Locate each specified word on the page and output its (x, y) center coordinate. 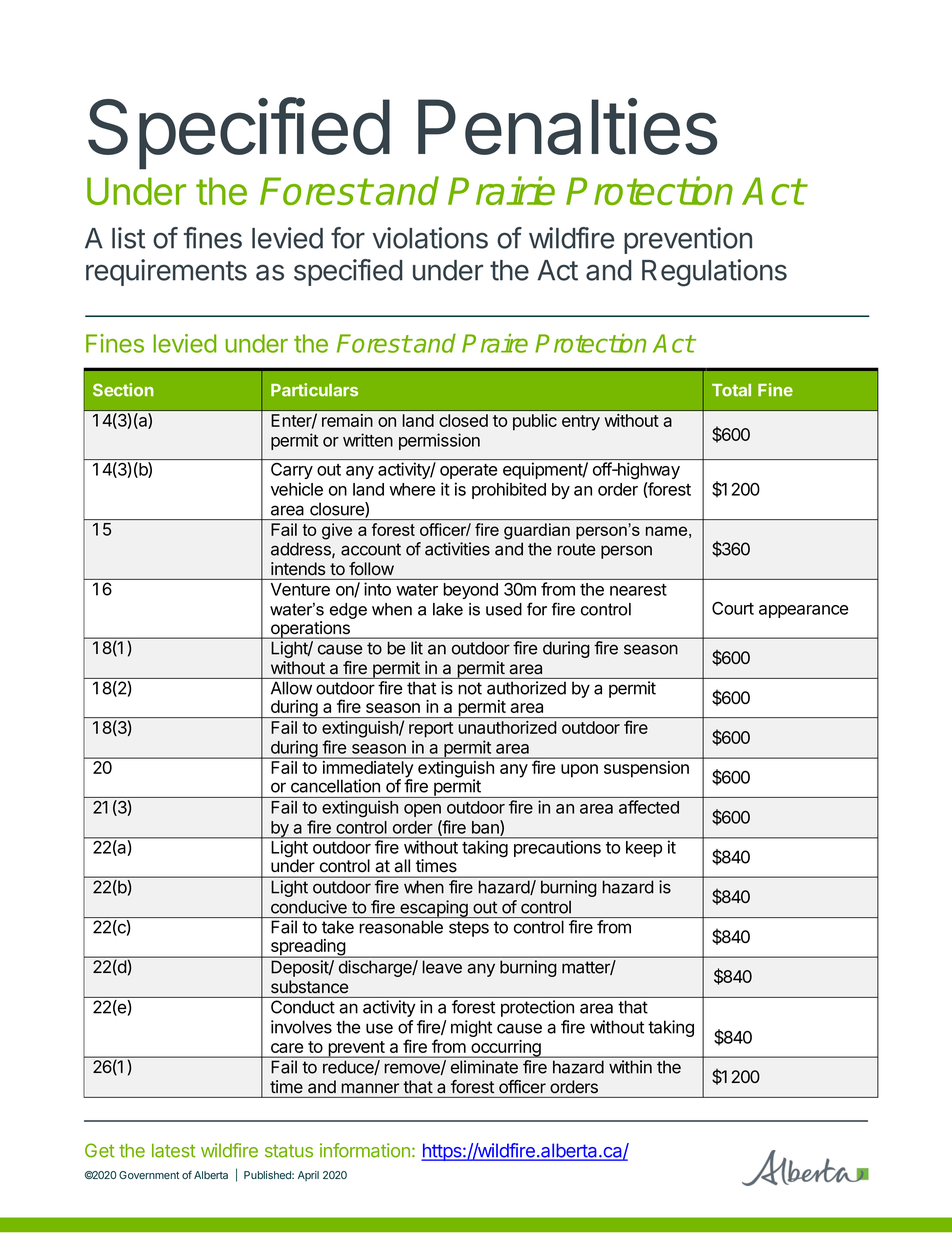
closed (463, 420)
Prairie (501, 190)
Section (123, 390)
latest (174, 1150)
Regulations (714, 273)
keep (644, 849)
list (128, 238)
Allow (291, 688)
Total (731, 390)
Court (733, 608)
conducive (309, 907)
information (365, 1150)
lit (417, 648)
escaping (434, 909)
